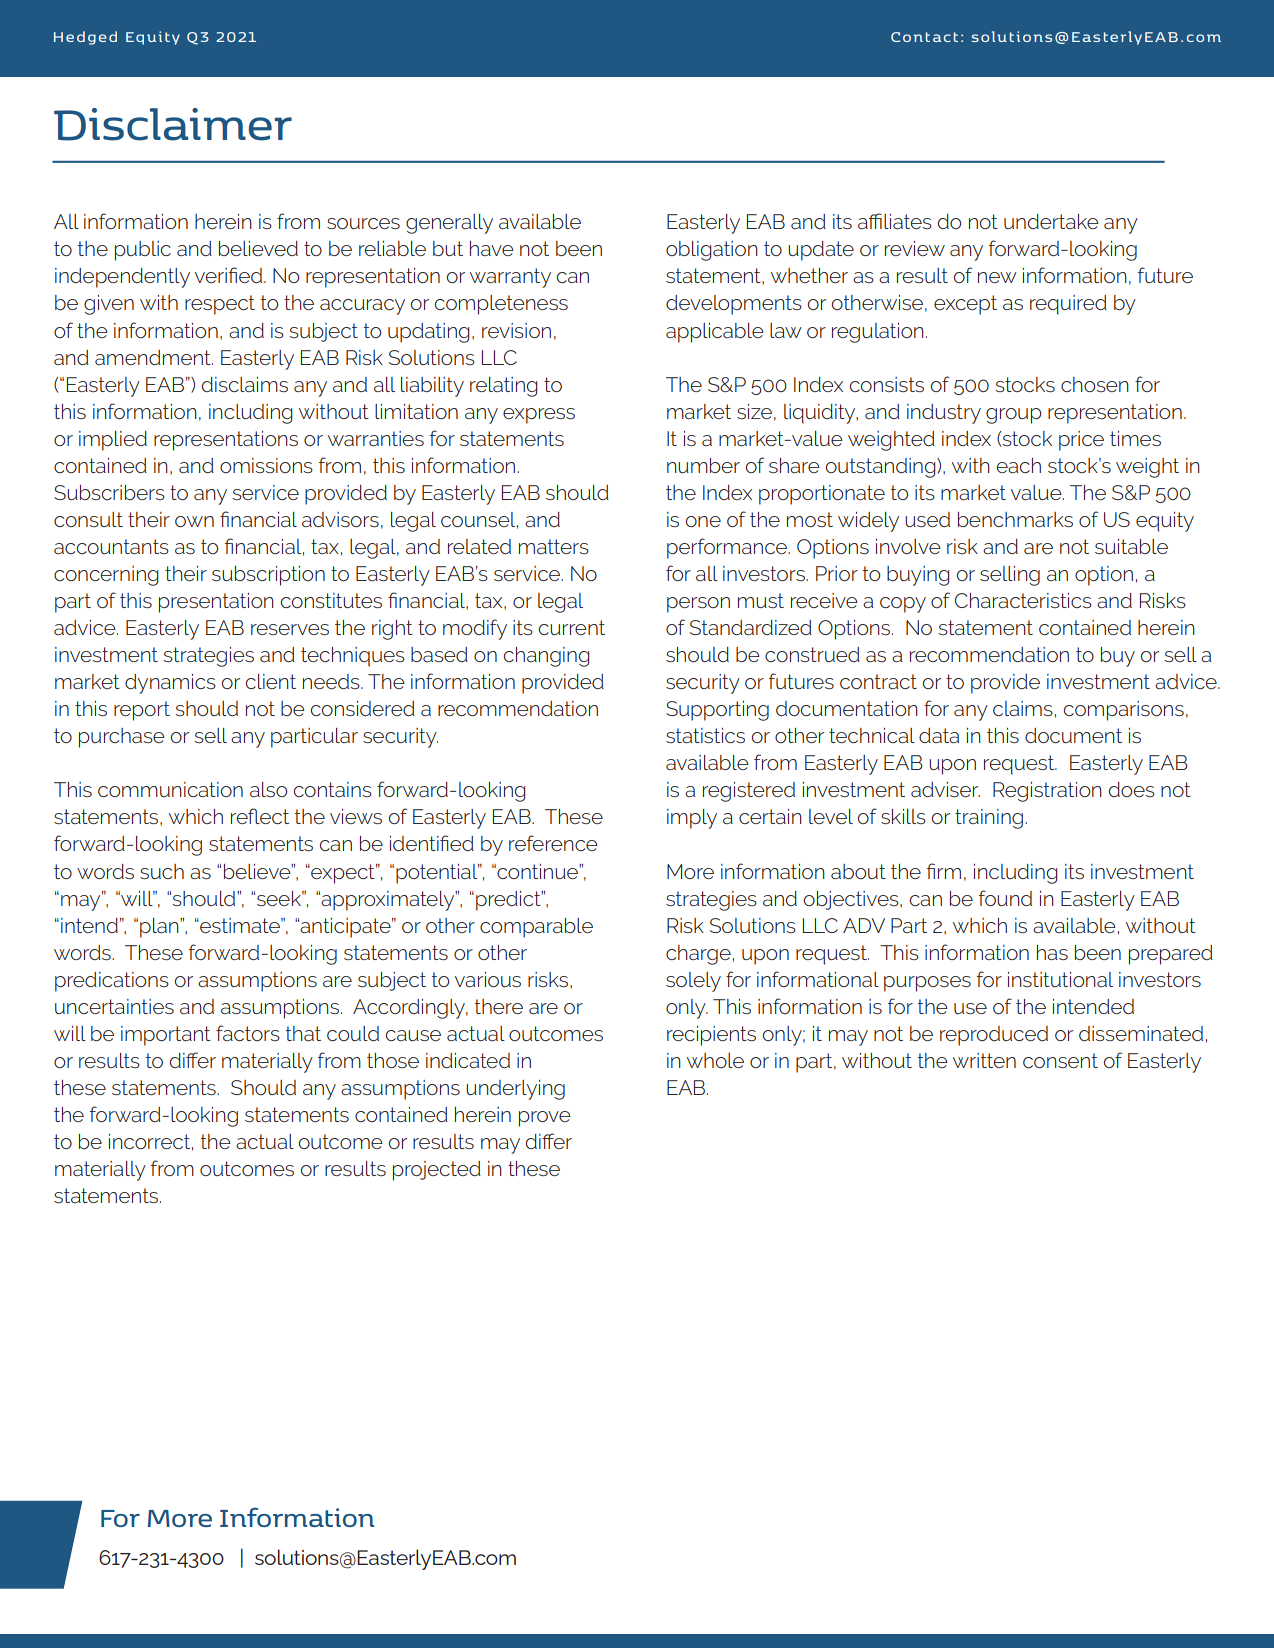  What do you see at coordinates (545, 1119) in the screenshot?
I see `prove` at bounding box center [545, 1119].
